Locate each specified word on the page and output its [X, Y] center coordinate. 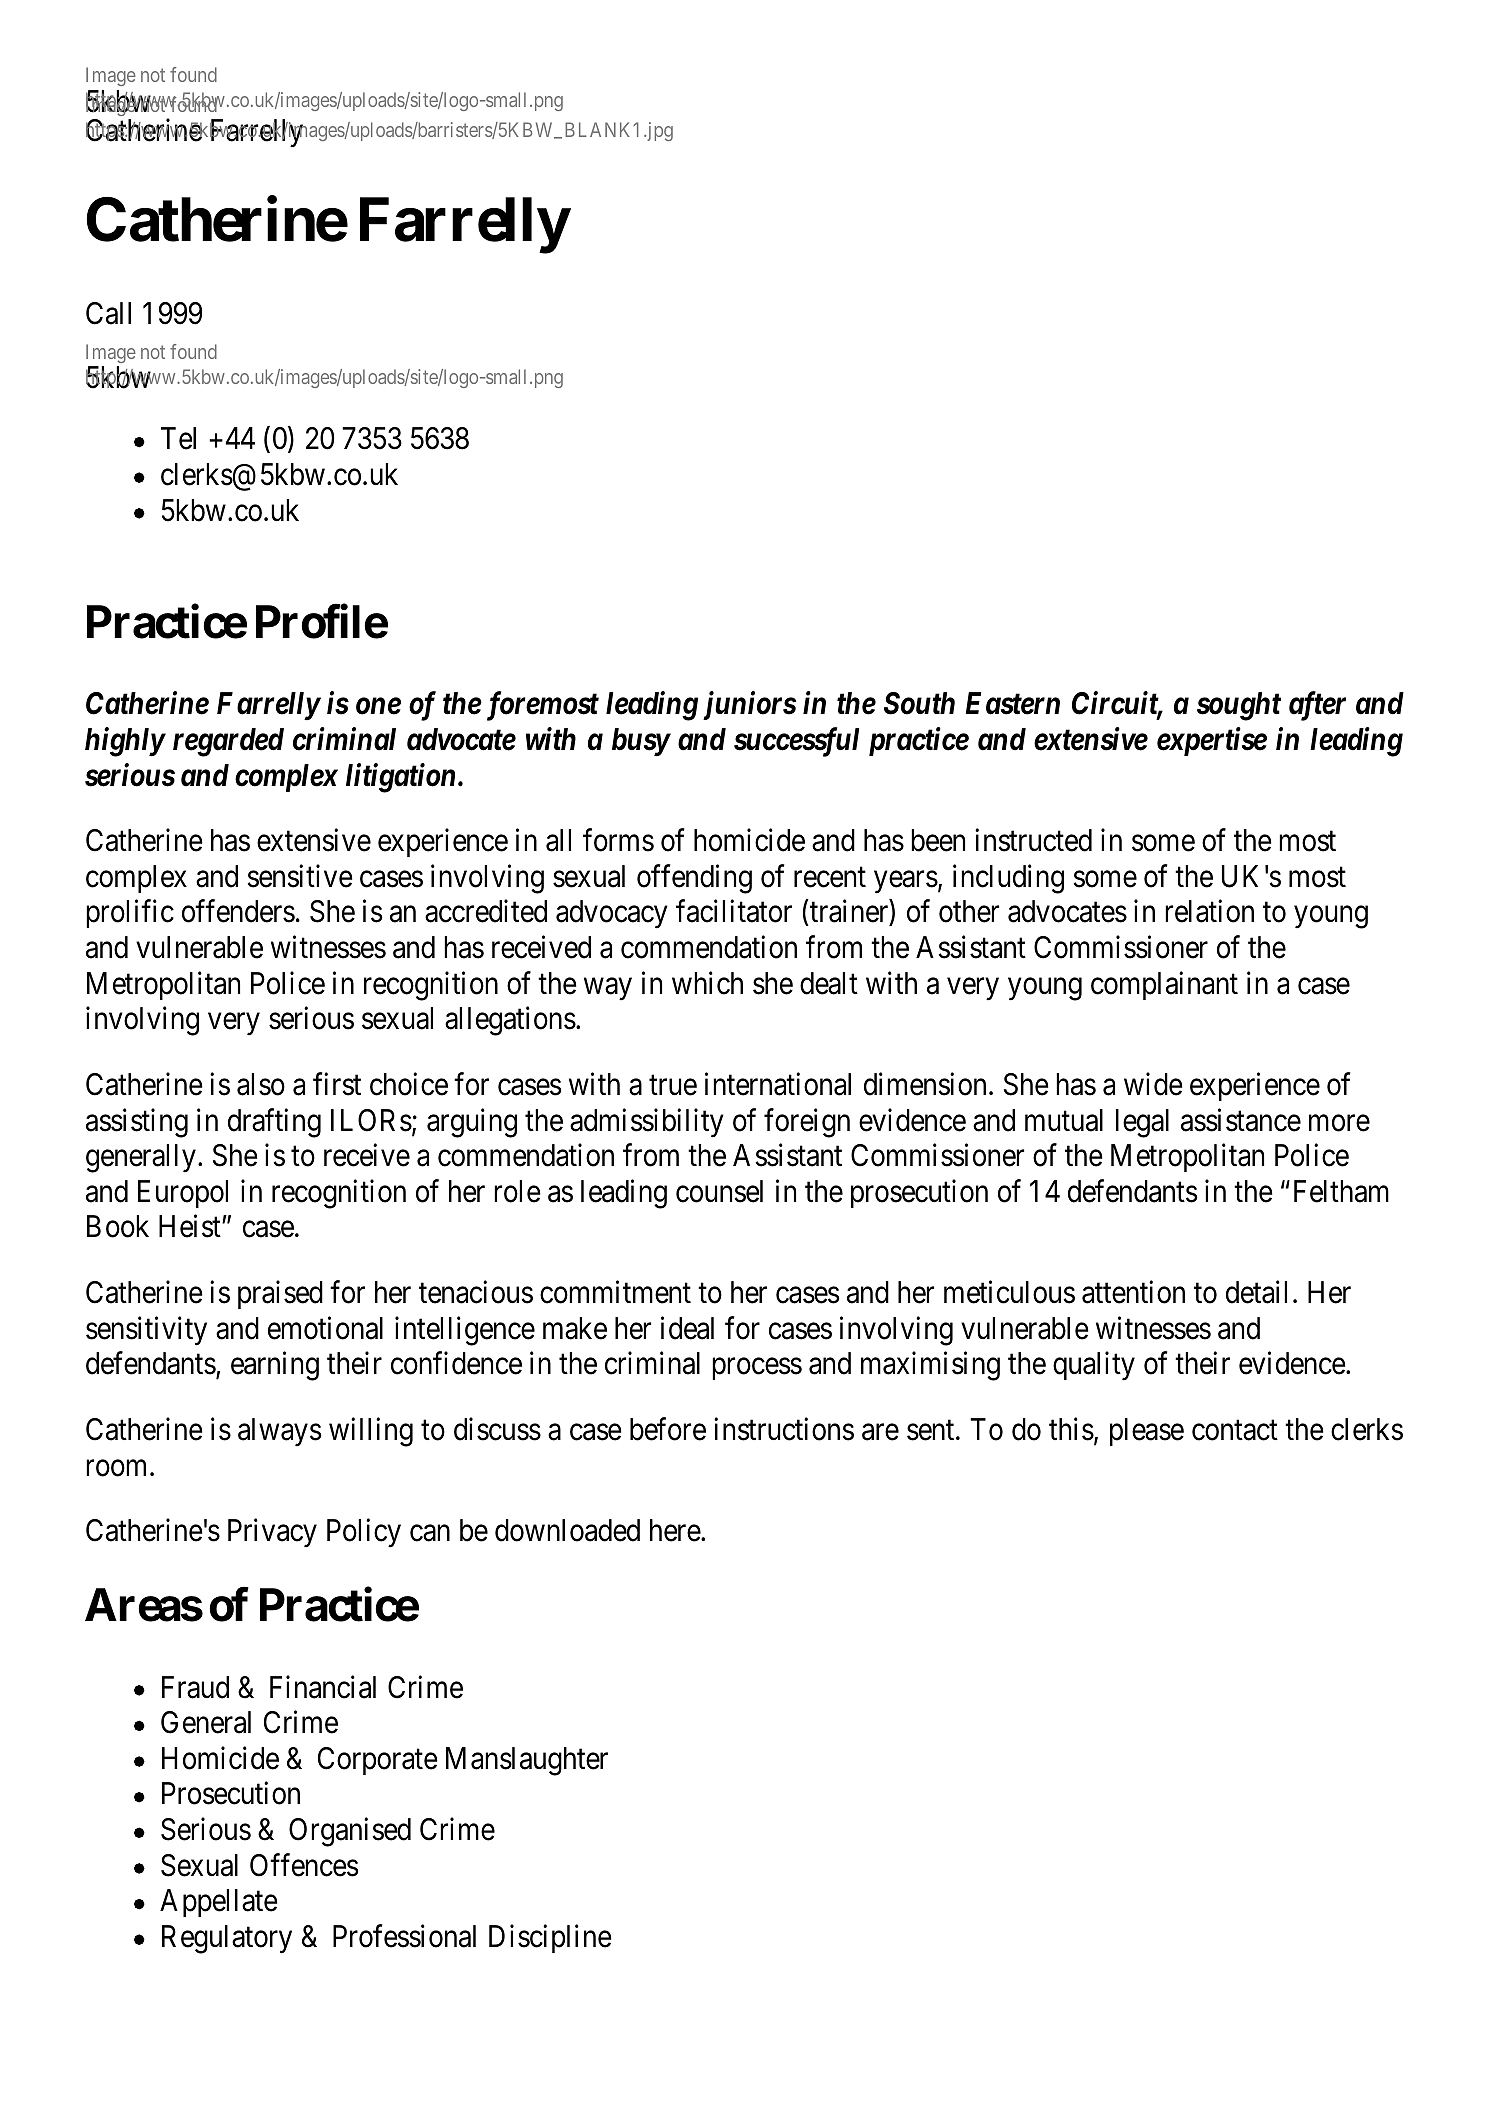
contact [1235, 1431]
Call [108, 313]
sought [1239, 706]
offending [694, 879]
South [919, 703]
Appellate [219, 1903]
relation [1209, 911]
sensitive [300, 876]
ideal [687, 1328]
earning [275, 1366]
